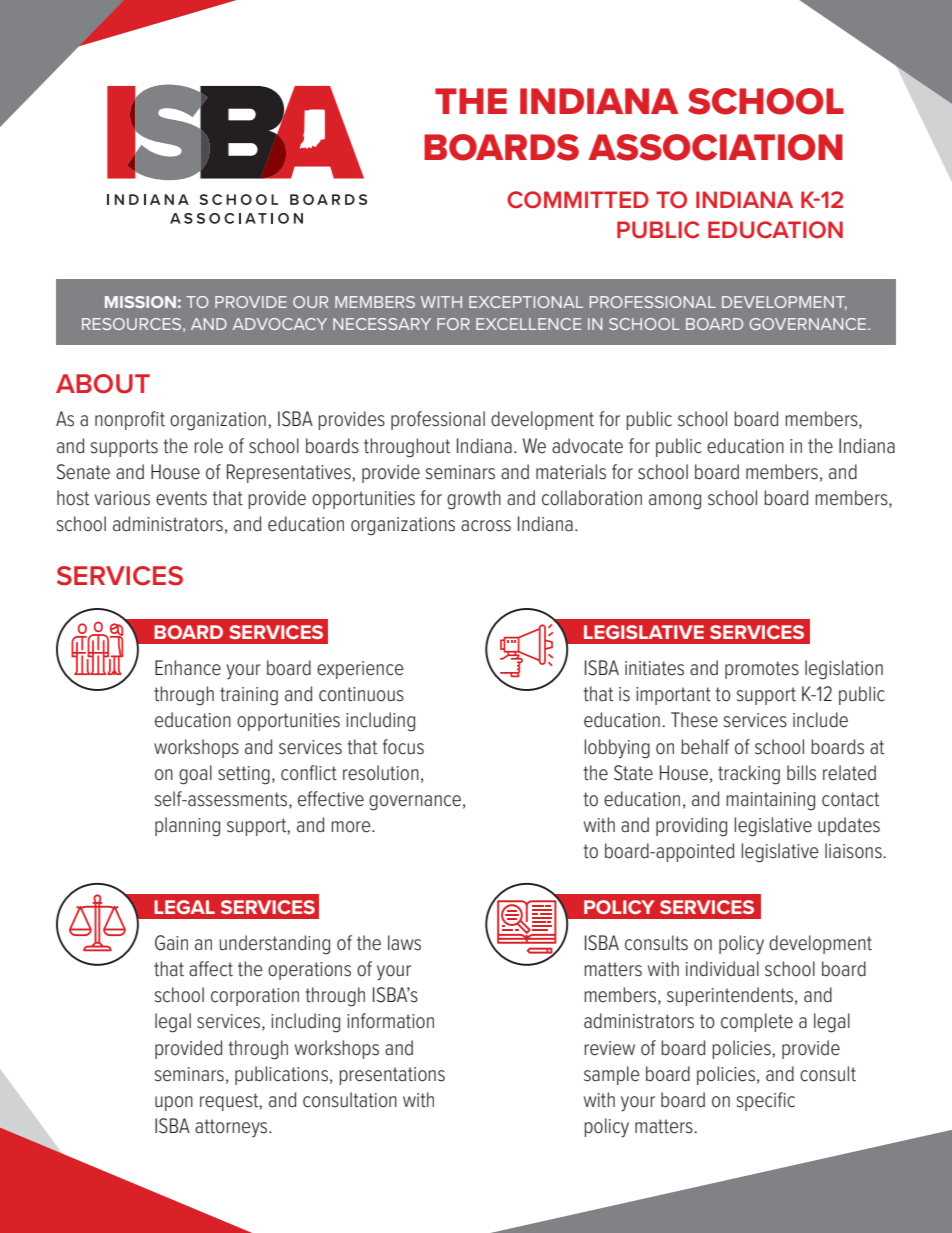 This page has width=952, height=1233. I want to click on maintaining, so click(770, 801).
